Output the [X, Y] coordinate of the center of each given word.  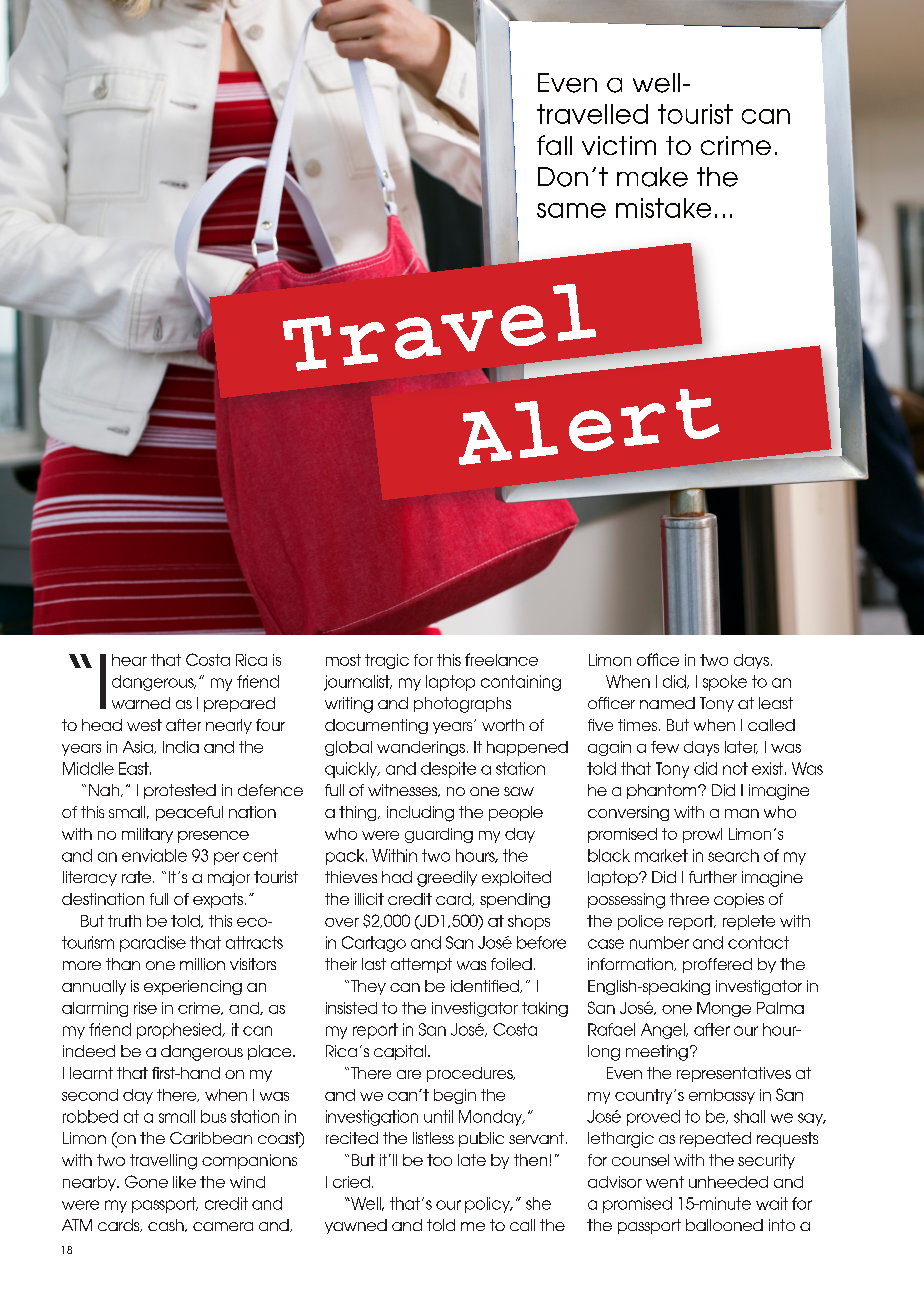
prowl [702, 835]
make [652, 177]
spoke [725, 683]
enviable [154, 855]
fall [554, 145]
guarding [439, 835]
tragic [387, 661]
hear [129, 660]
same [571, 210]
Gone [146, 1181]
